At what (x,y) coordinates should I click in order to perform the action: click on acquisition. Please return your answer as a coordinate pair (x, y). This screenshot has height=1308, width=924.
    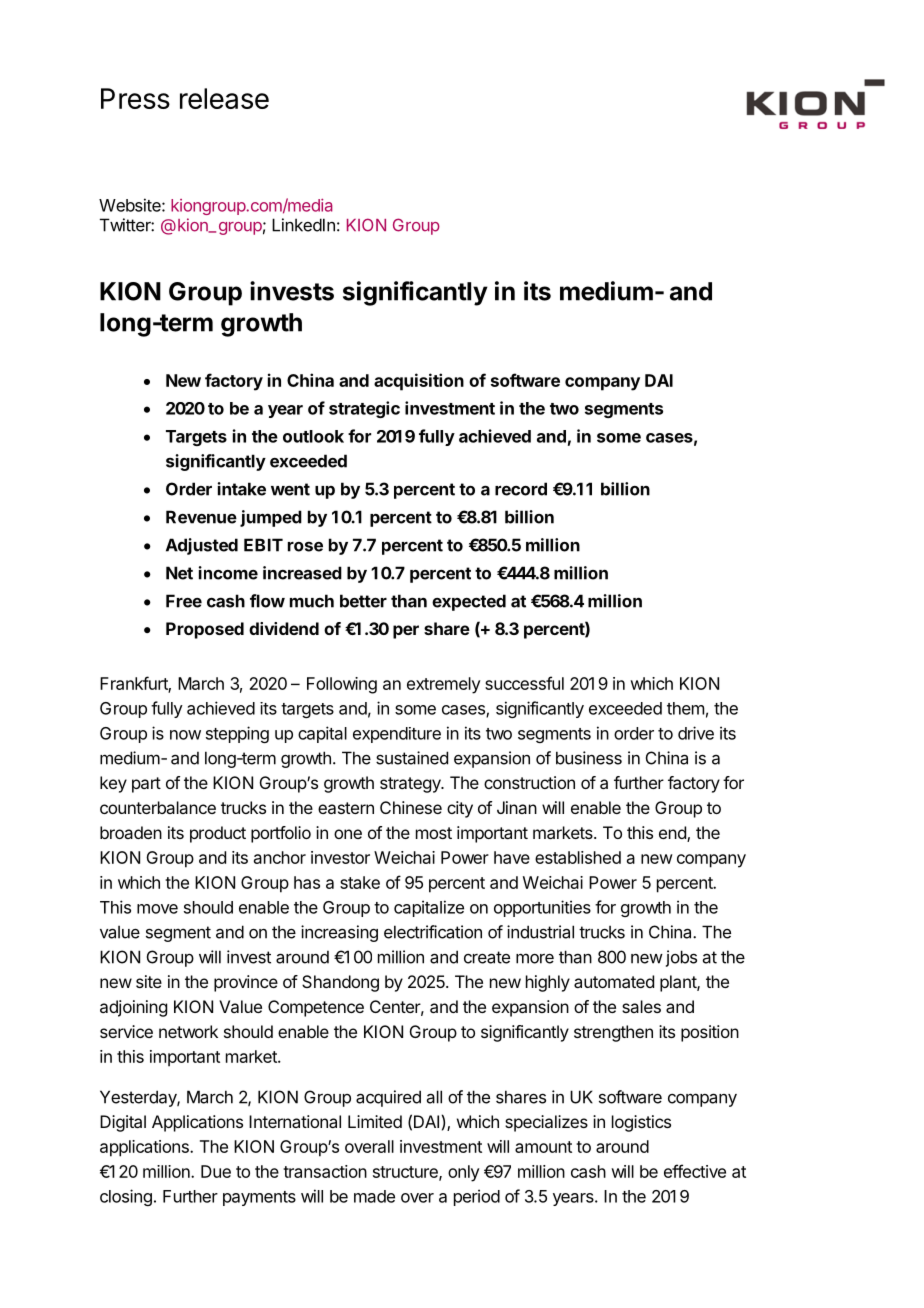
    Looking at the image, I should click on (419, 382).
